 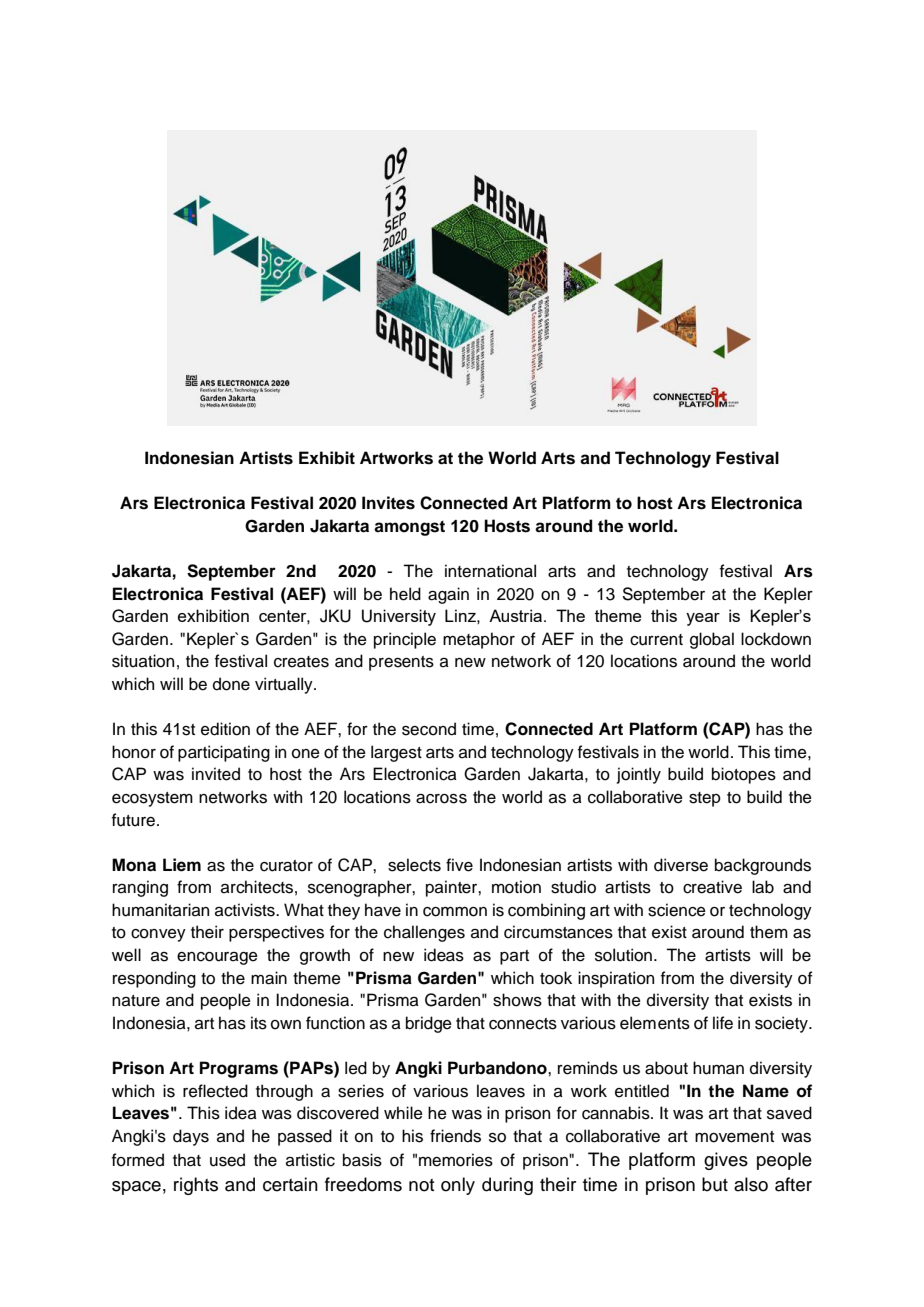 What do you see at coordinates (681, 865) in the screenshot?
I see `diverse` at bounding box center [681, 865].
